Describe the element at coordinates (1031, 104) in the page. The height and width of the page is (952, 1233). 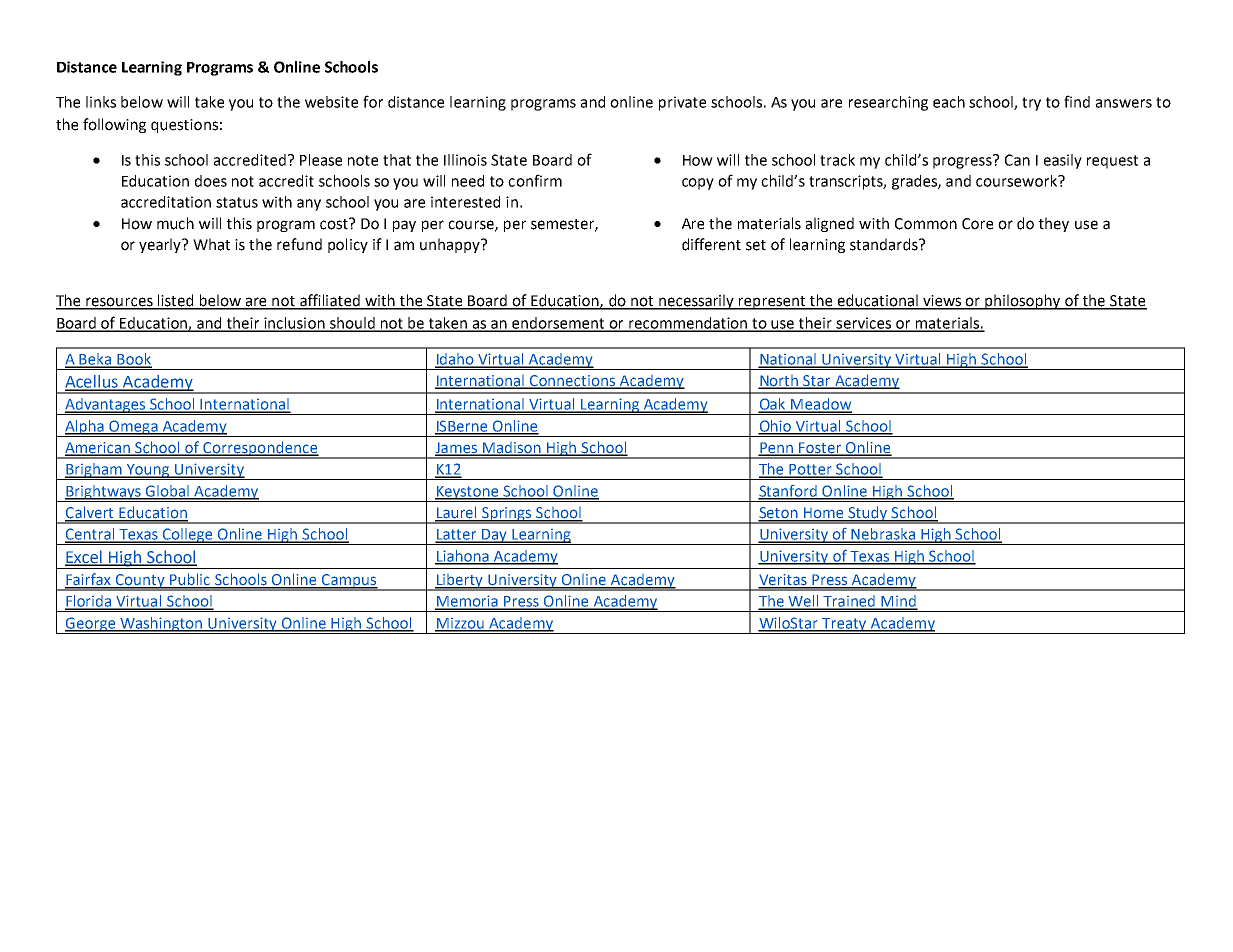
I see `try` at that location.
